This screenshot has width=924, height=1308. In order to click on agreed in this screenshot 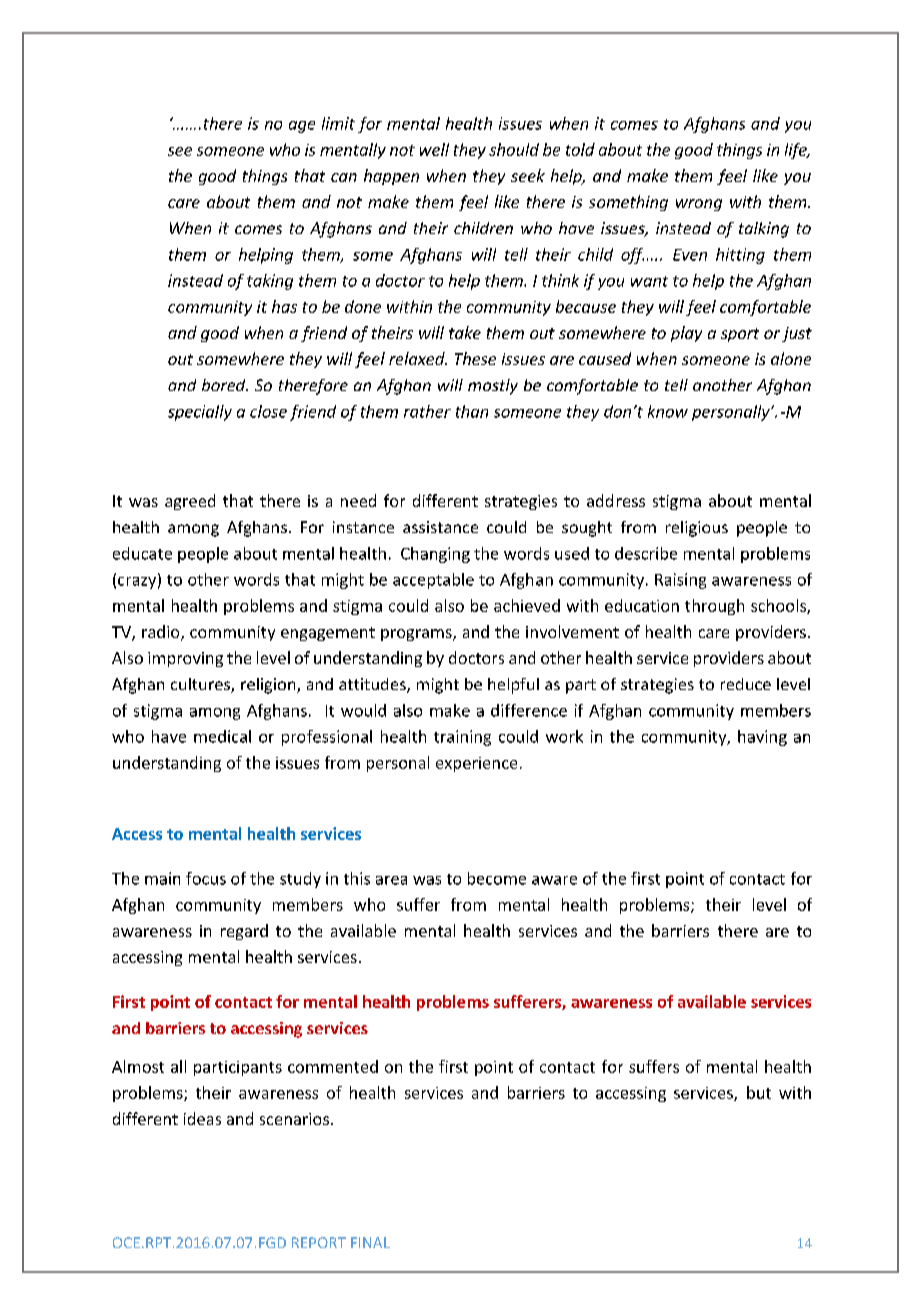, I will do `click(190, 502)`.
